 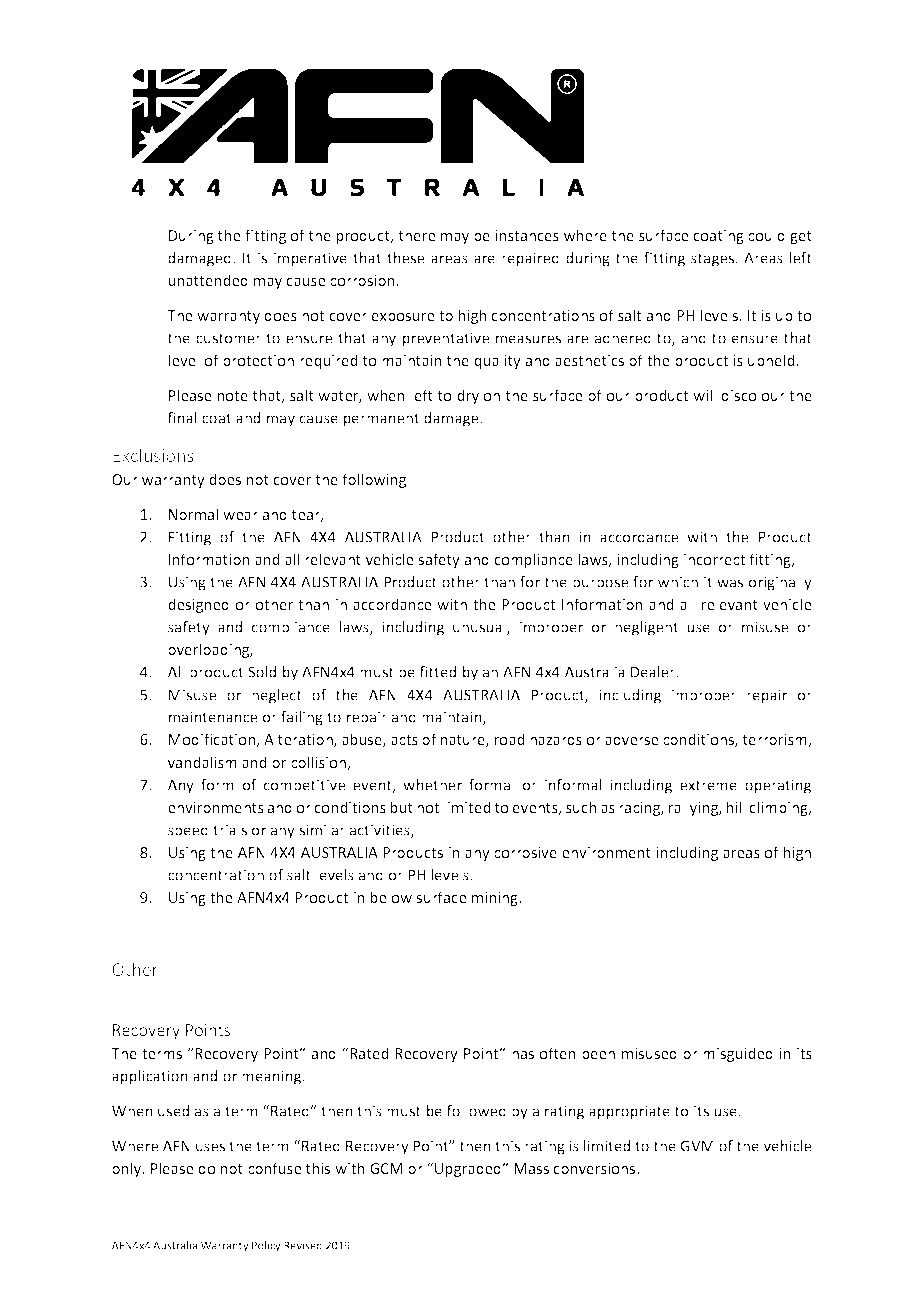 What do you see at coordinates (202, 762) in the image?
I see `vandalism` at bounding box center [202, 762].
